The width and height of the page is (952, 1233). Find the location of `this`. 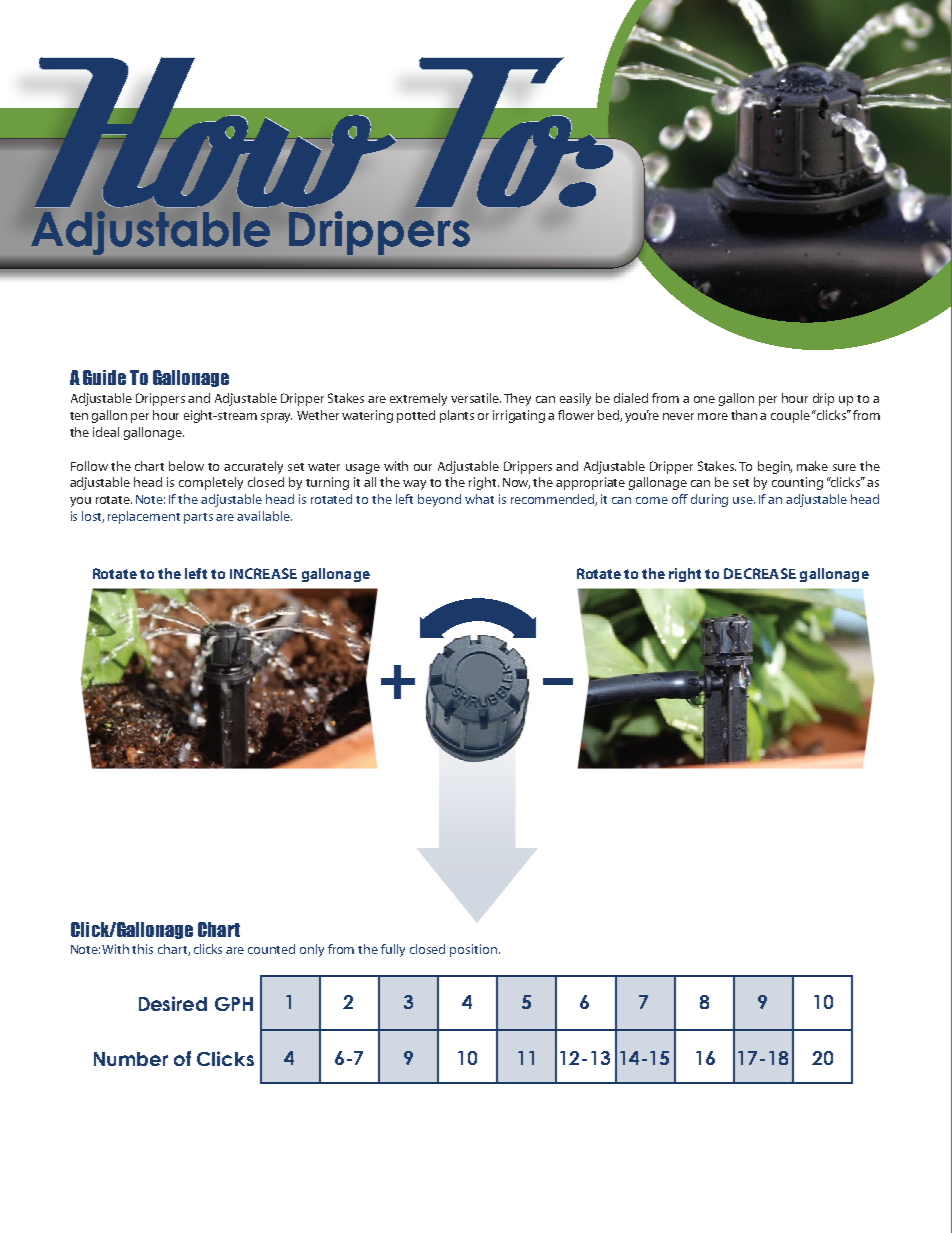

this is located at coordinates (142, 949).
